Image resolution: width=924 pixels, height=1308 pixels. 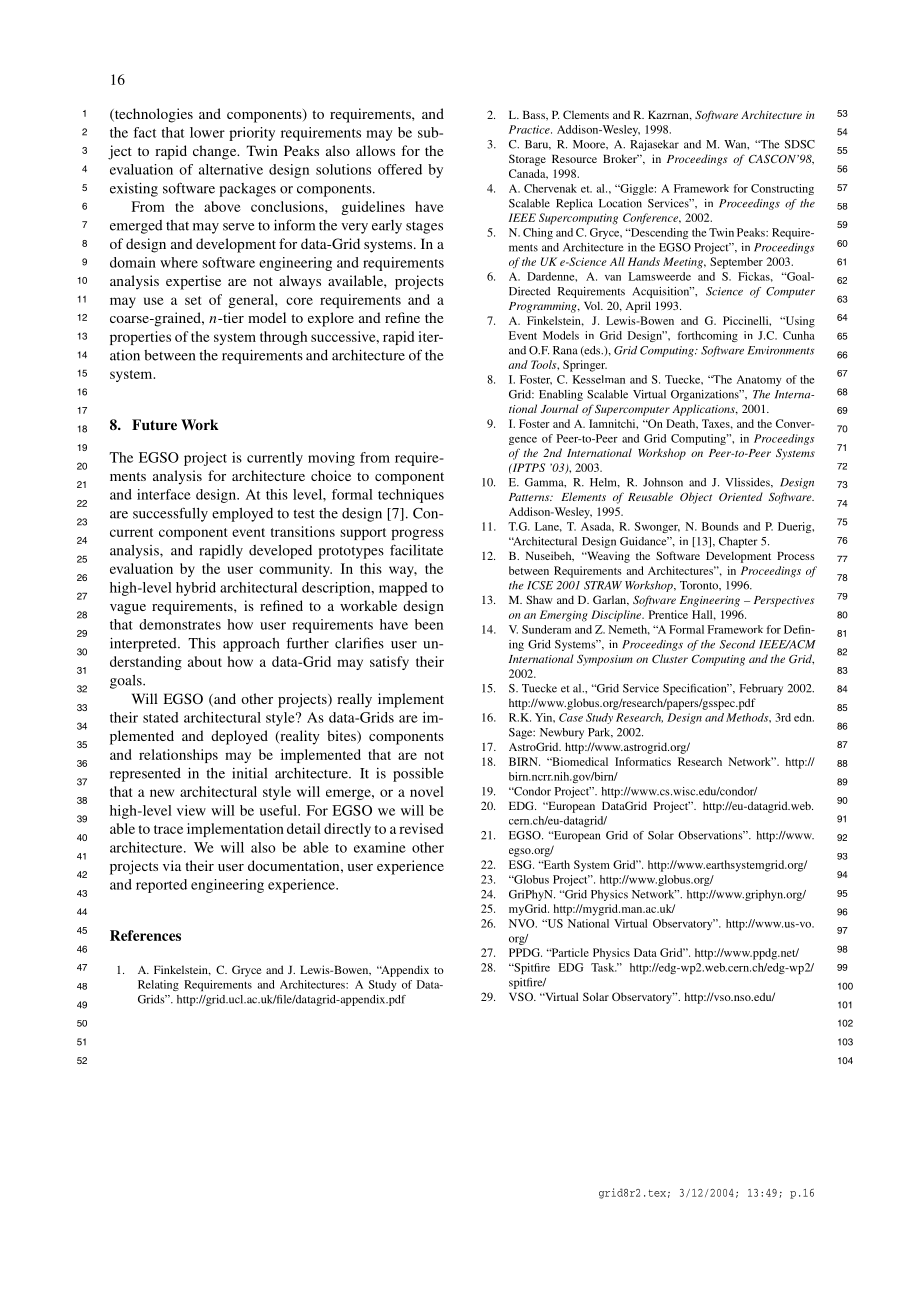 I want to click on Storage, so click(x=527, y=160).
